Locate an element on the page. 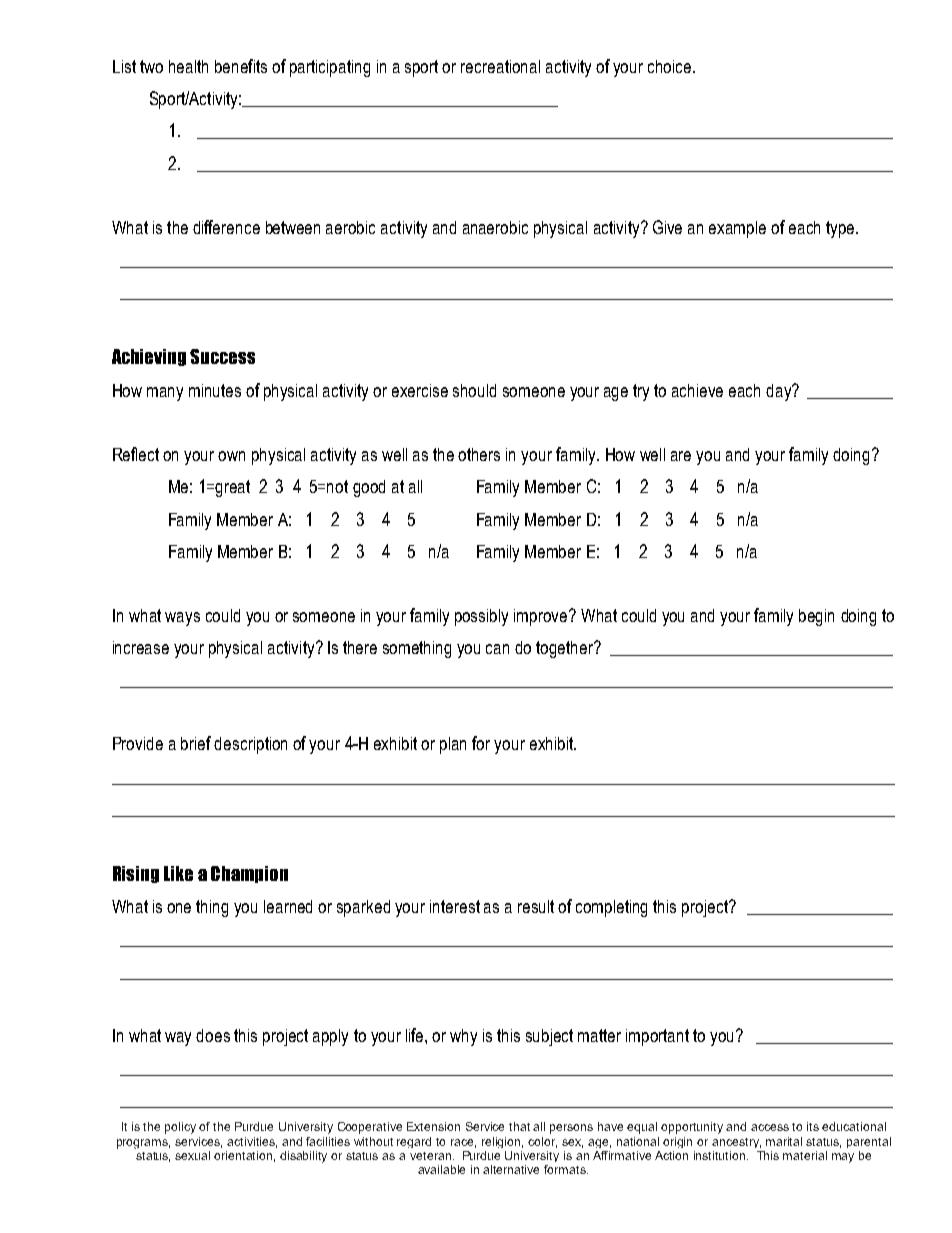  learned is located at coordinates (288, 906).
